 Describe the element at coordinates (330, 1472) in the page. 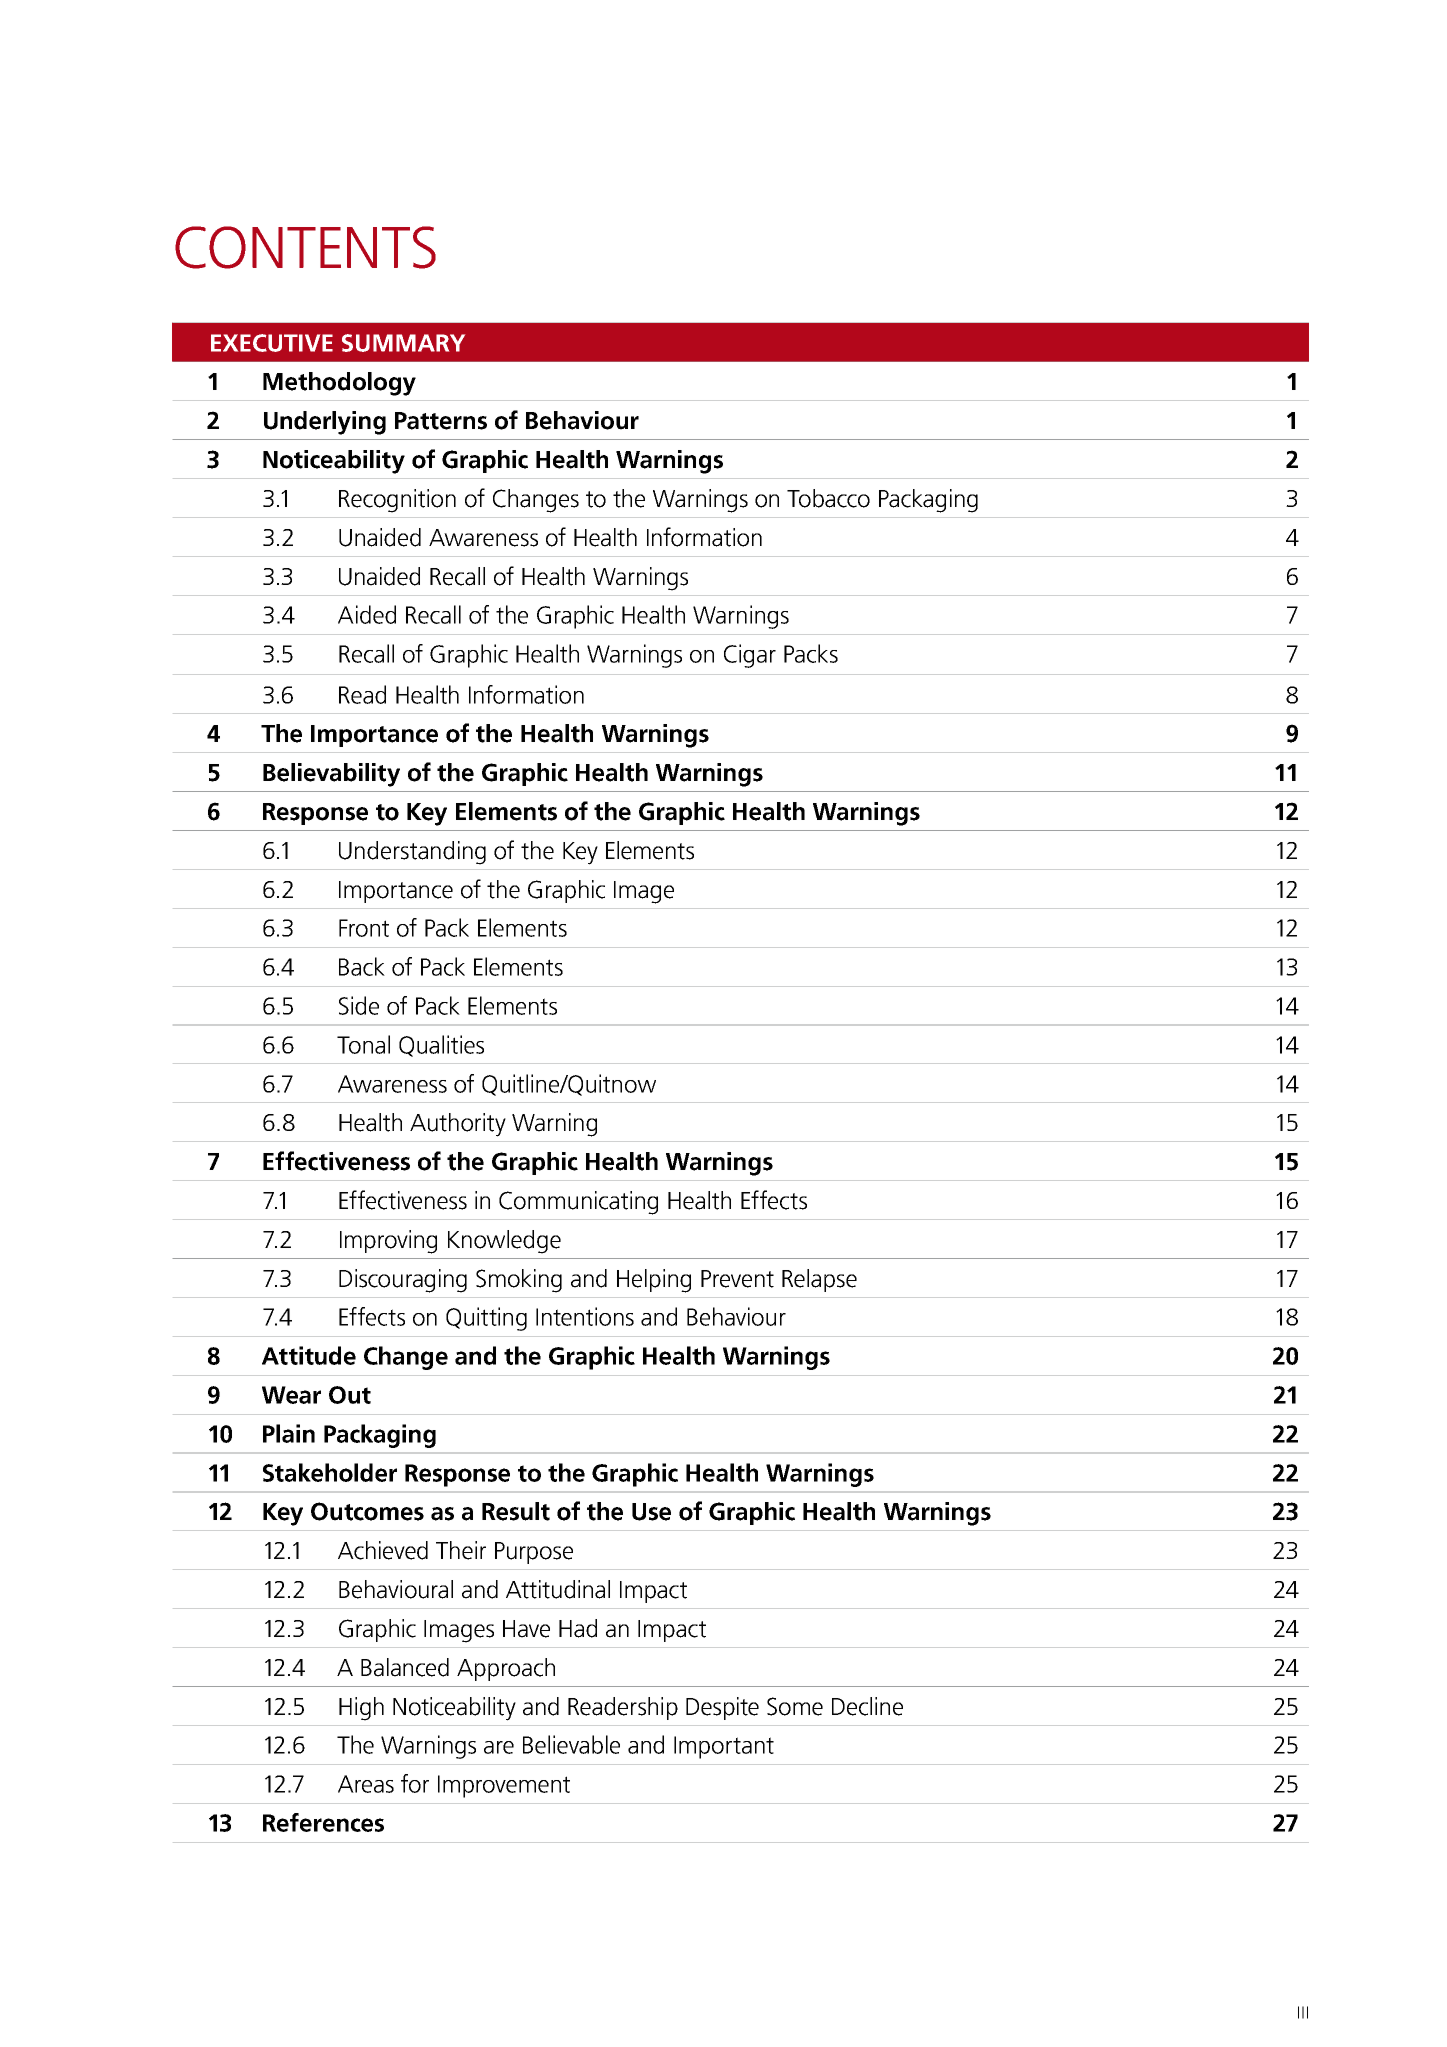

I see `Stakeholder` at that location.
